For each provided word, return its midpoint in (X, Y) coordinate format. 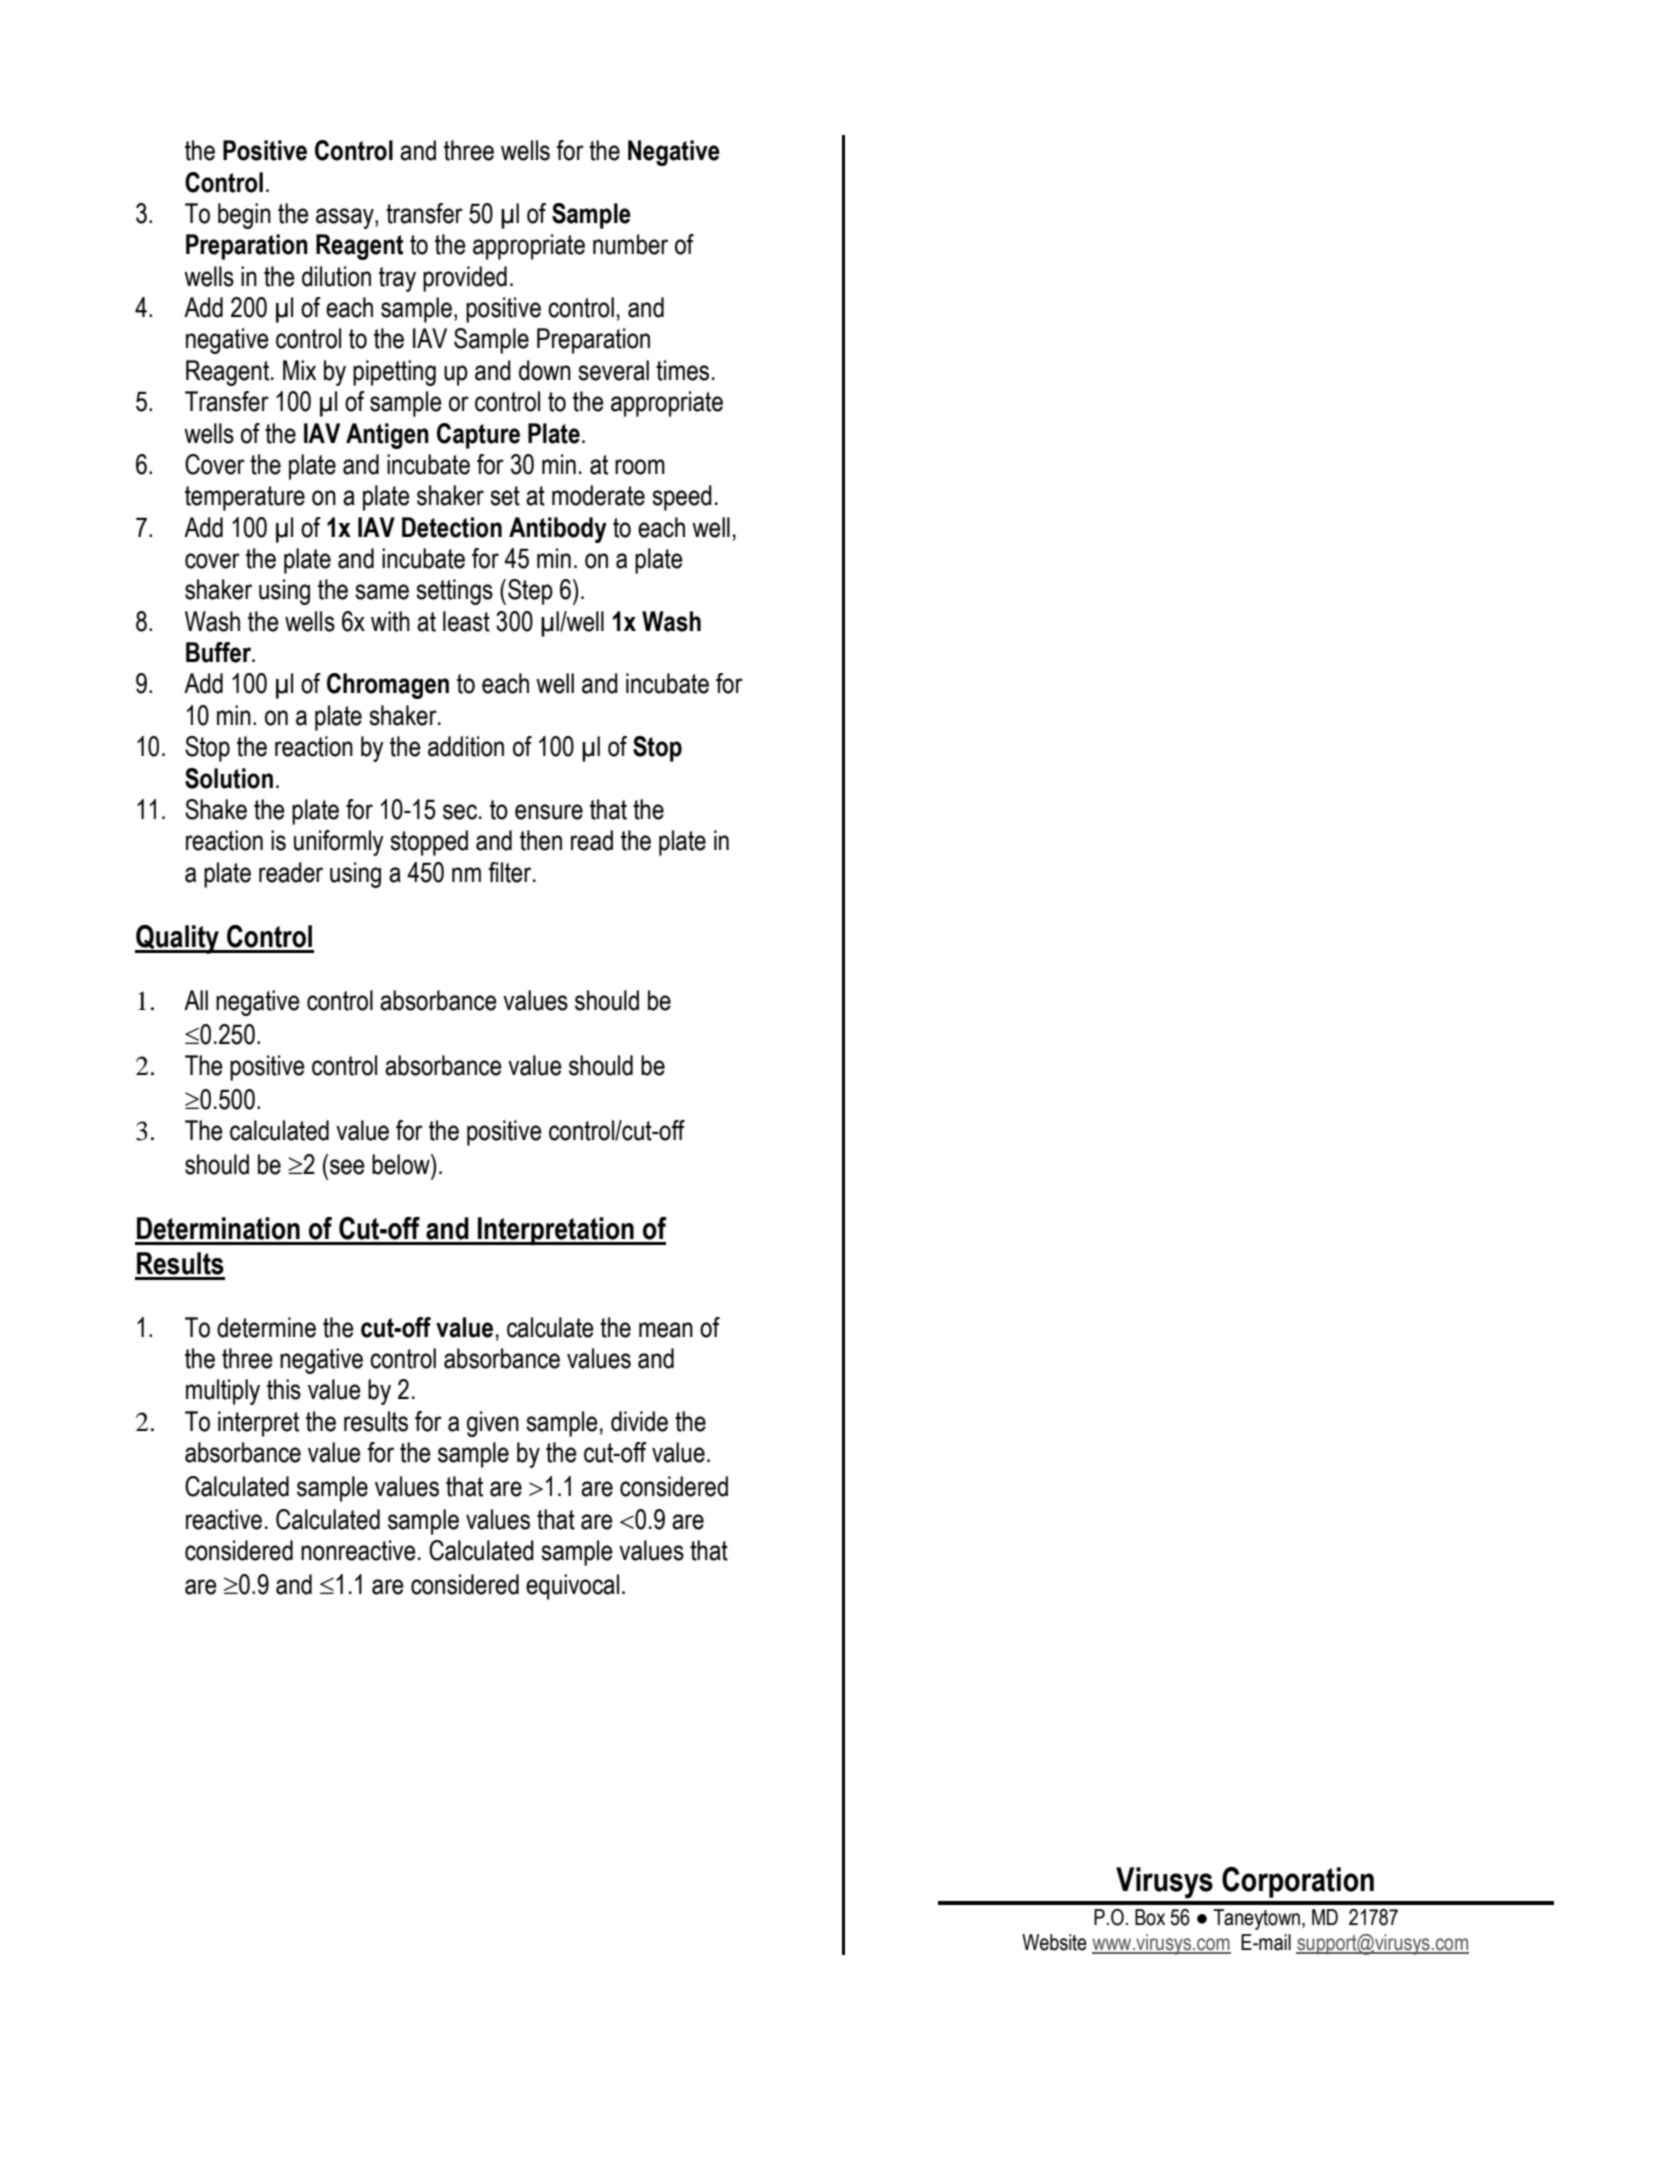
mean (666, 1330)
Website (1054, 1942)
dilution (336, 276)
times (682, 370)
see (347, 1167)
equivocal (572, 1587)
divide (639, 1421)
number (630, 244)
